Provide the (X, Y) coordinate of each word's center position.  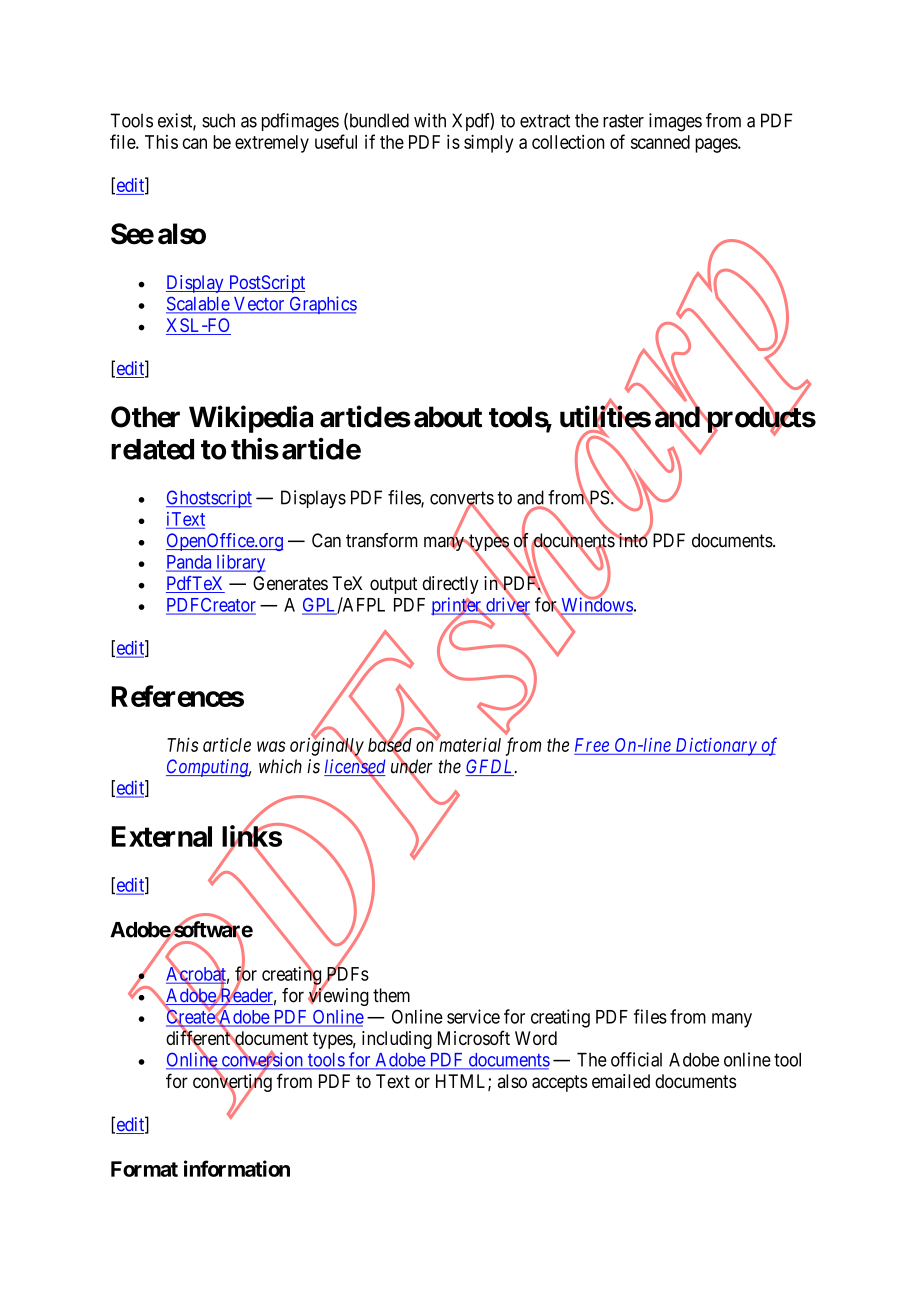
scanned (660, 142)
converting (232, 1083)
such (218, 120)
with (430, 120)
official (636, 1059)
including (397, 1040)
